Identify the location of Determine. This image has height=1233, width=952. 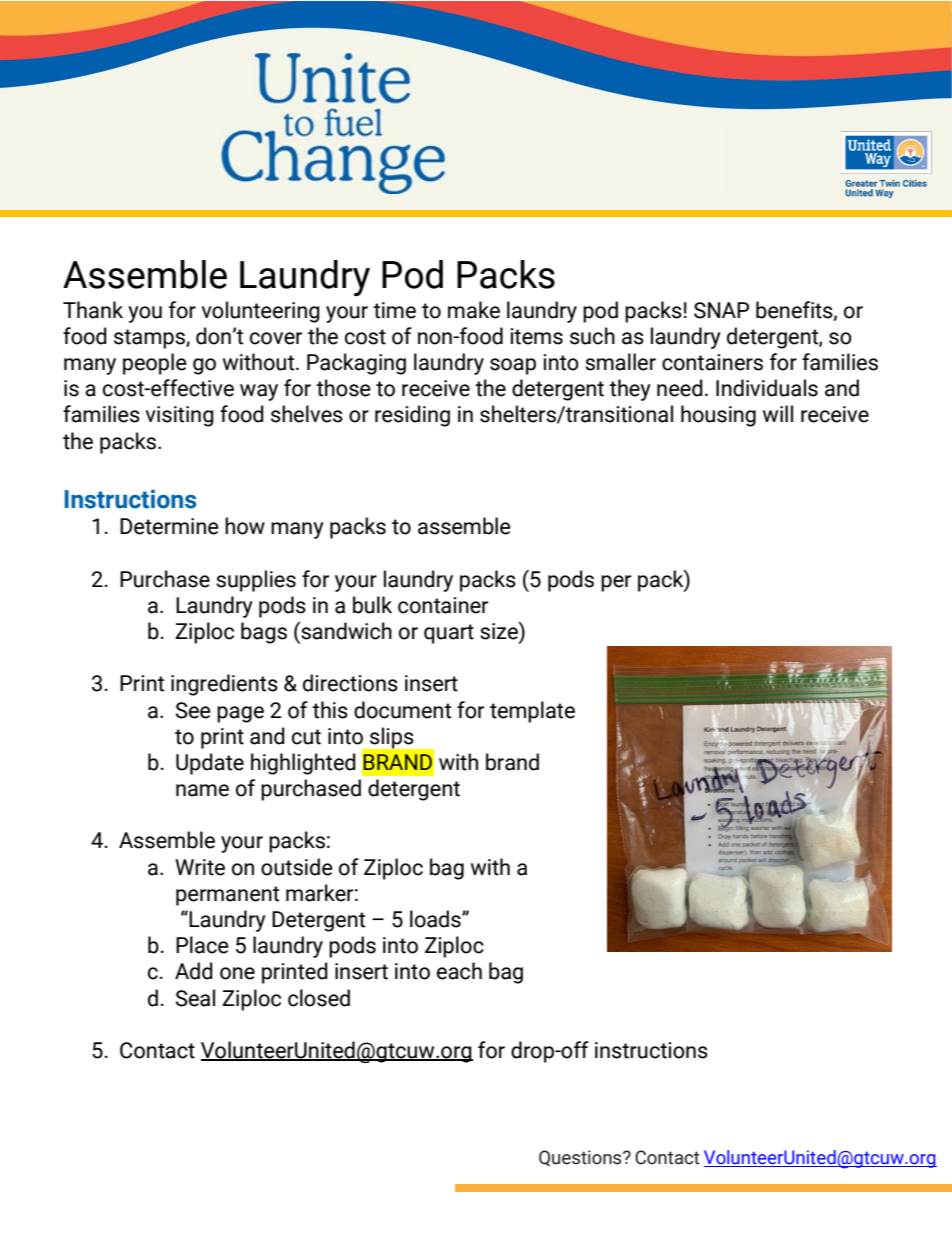
(169, 526).
